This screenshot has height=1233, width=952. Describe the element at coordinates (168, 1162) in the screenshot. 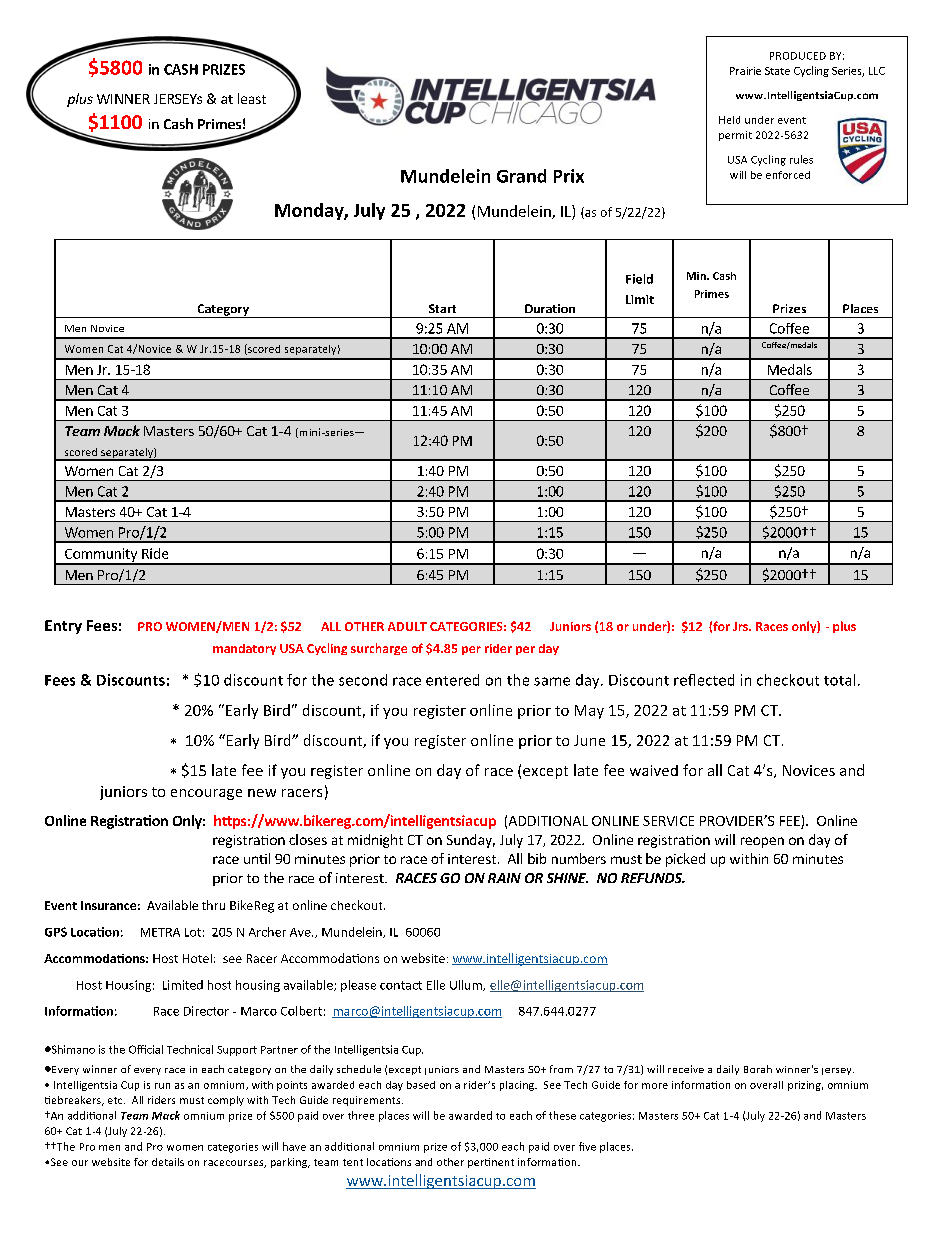

I see `details` at that location.
